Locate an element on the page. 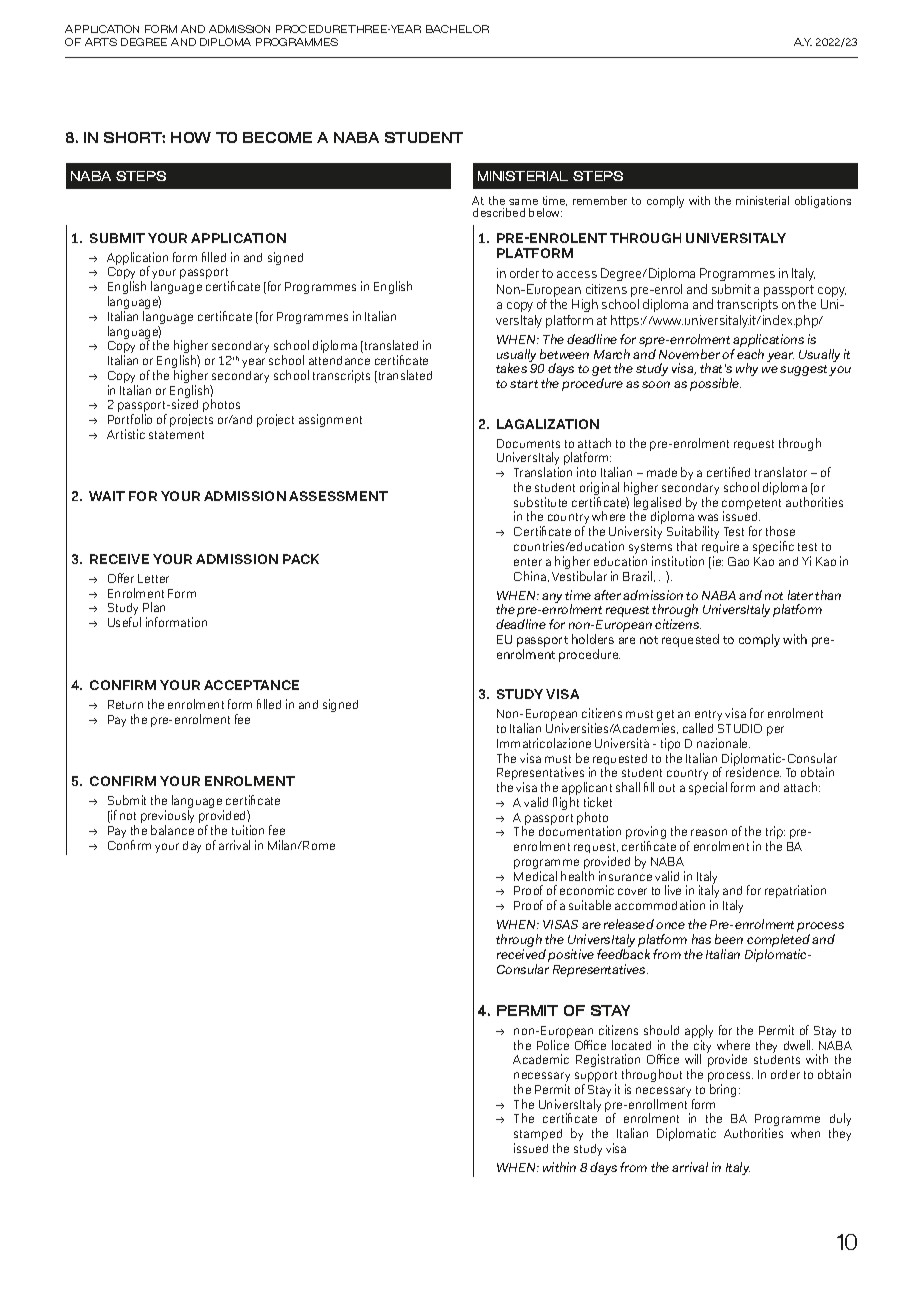 This image has height=1308, width=924. residence is located at coordinates (753, 772).
